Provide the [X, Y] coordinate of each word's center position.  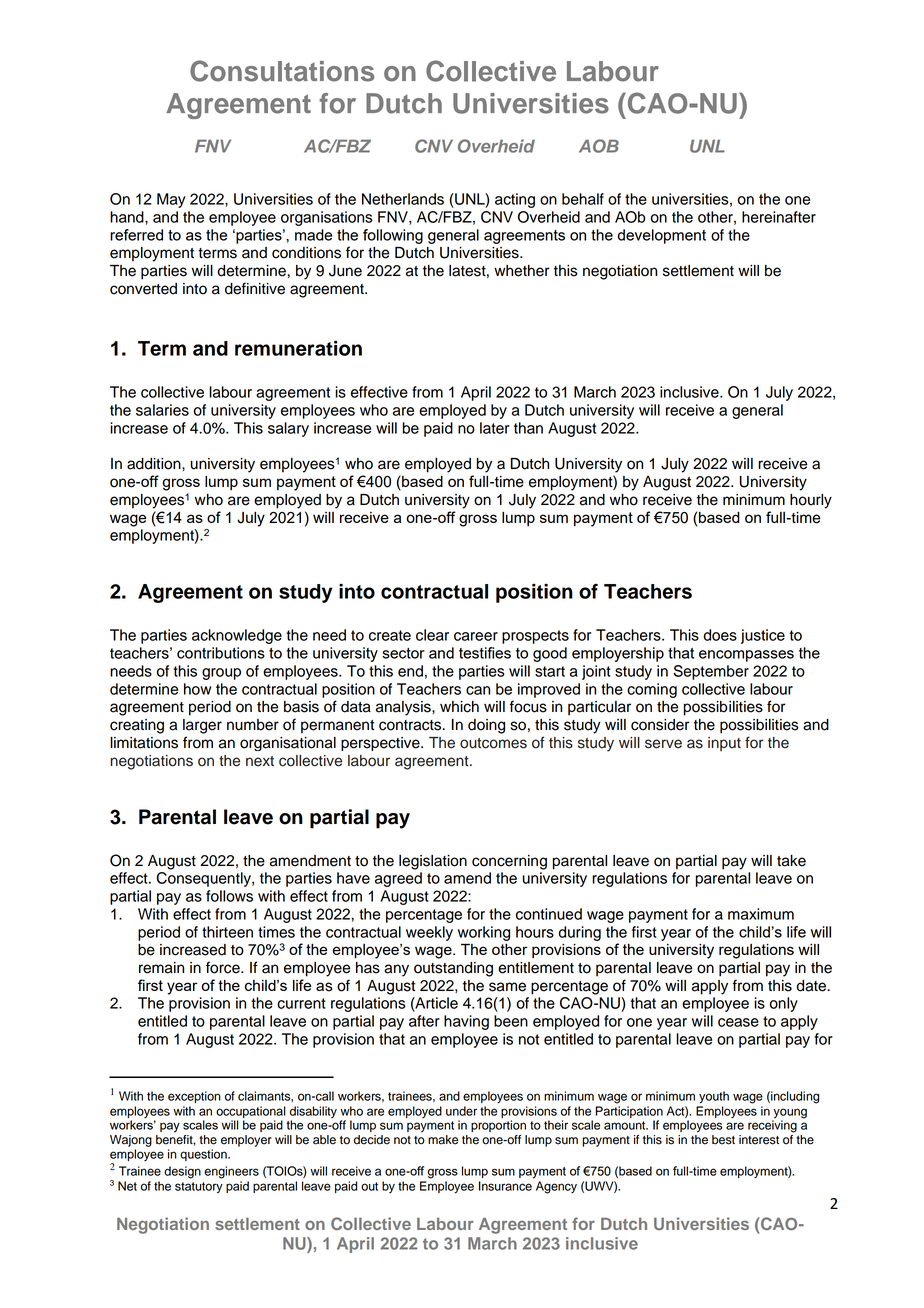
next [260, 761]
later [494, 428]
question [204, 1155]
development [661, 236]
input [724, 744]
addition [155, 464]
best [723, 1140]
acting [515, 200]
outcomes [493, 743]
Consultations [282, 71]
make [443, 1140]
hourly [811, 501]
